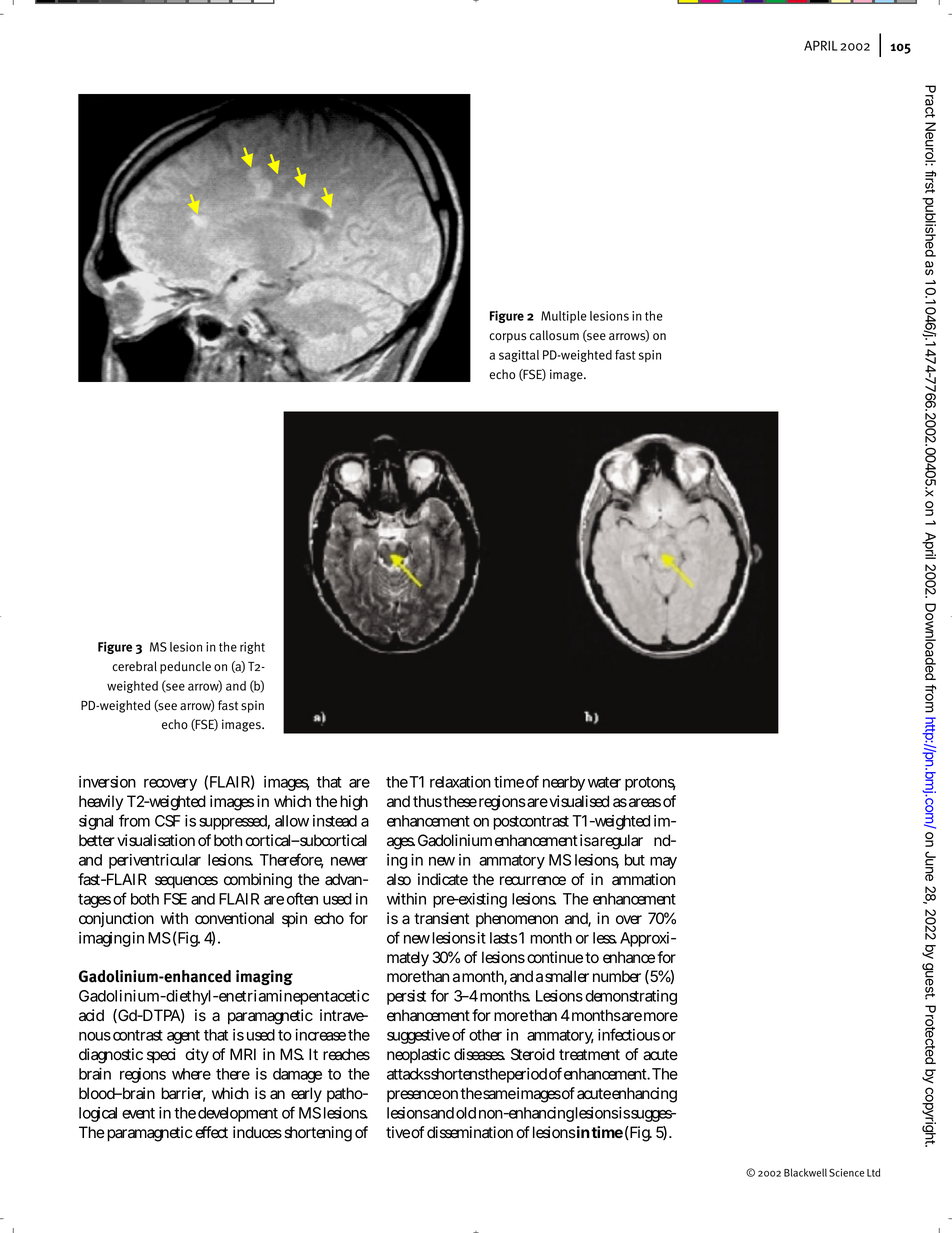  What do you see at coordinates (472, 1132) in the page?
I see `dissemination` at bounding box center [472, 1132].
